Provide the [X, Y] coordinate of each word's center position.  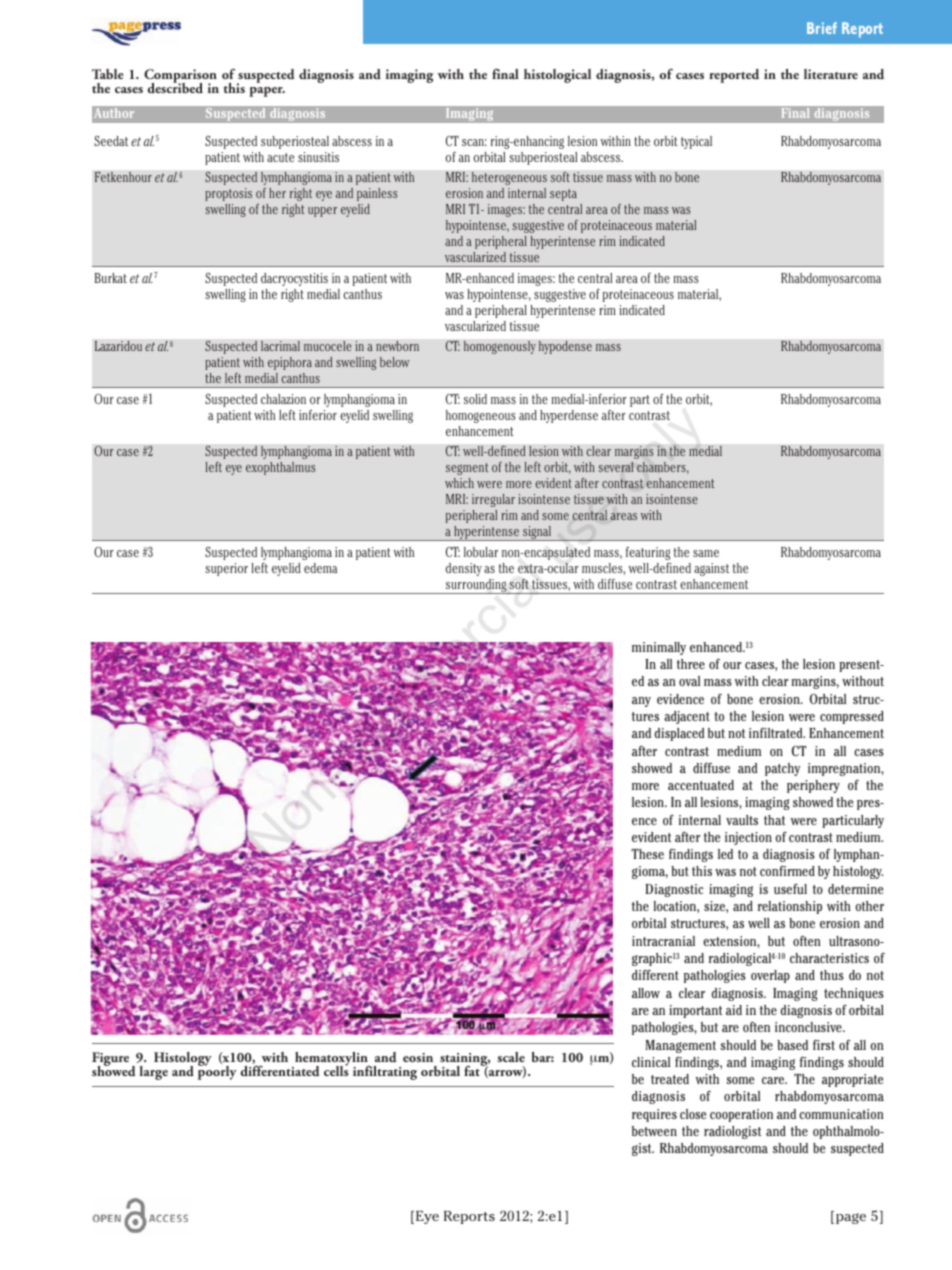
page [851, 1218]
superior [226, 569]
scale [511, 1057]
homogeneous [481, 416]
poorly [217, 1072]
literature [831, 74]
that [775, 820]
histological [557, 76]
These [647, 854]
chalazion [283, 399]
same [706, 553]
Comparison [180, 77]
